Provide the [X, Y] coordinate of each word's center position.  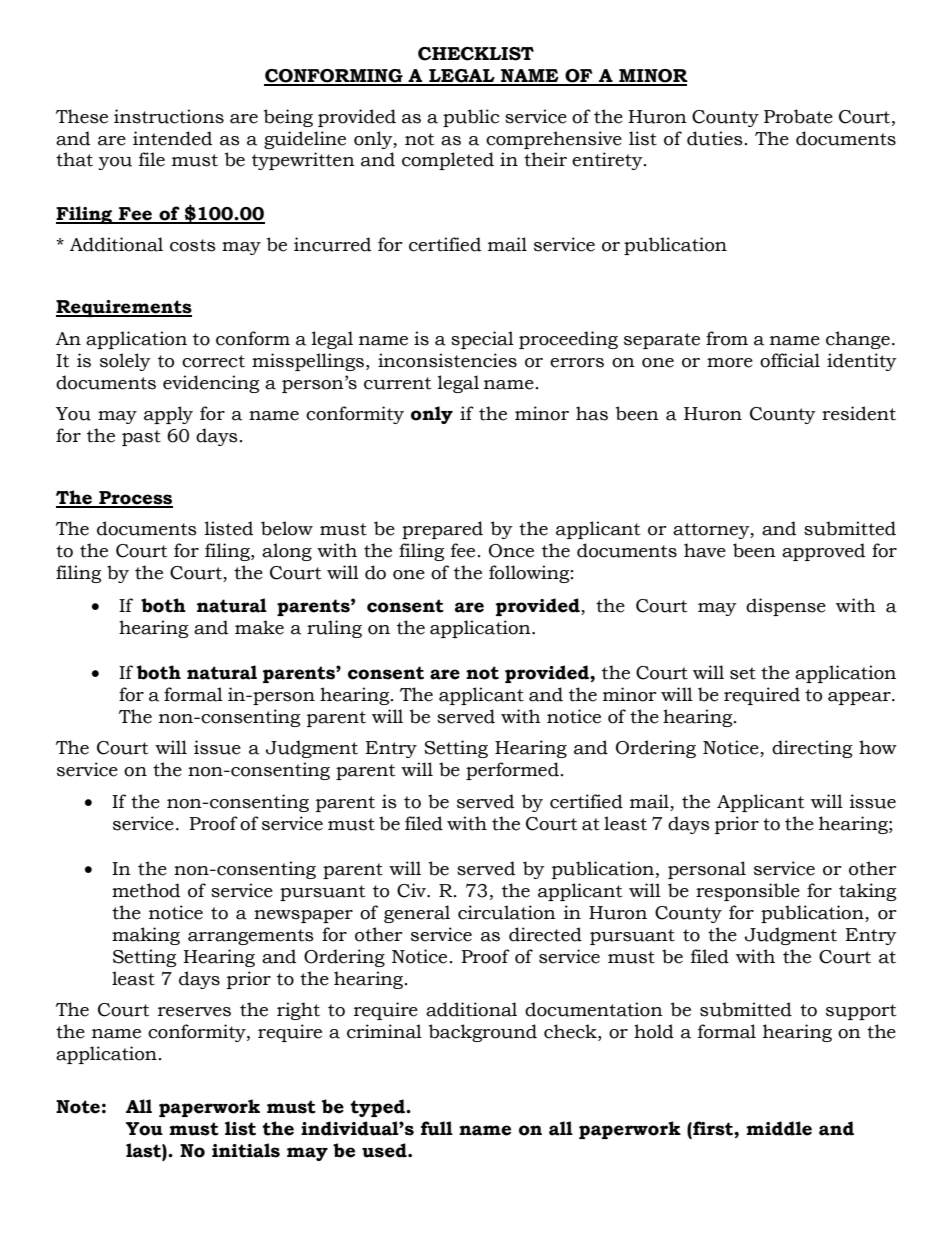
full [437, 1128]
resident [859, 413]
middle [779, 1128]
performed [512, 771]
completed [448, 161]
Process [135, 499]
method [146, 890]
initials [246, 1150]
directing [812, 749]
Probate [798, 116]
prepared [442, 530]
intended [172, 138]
